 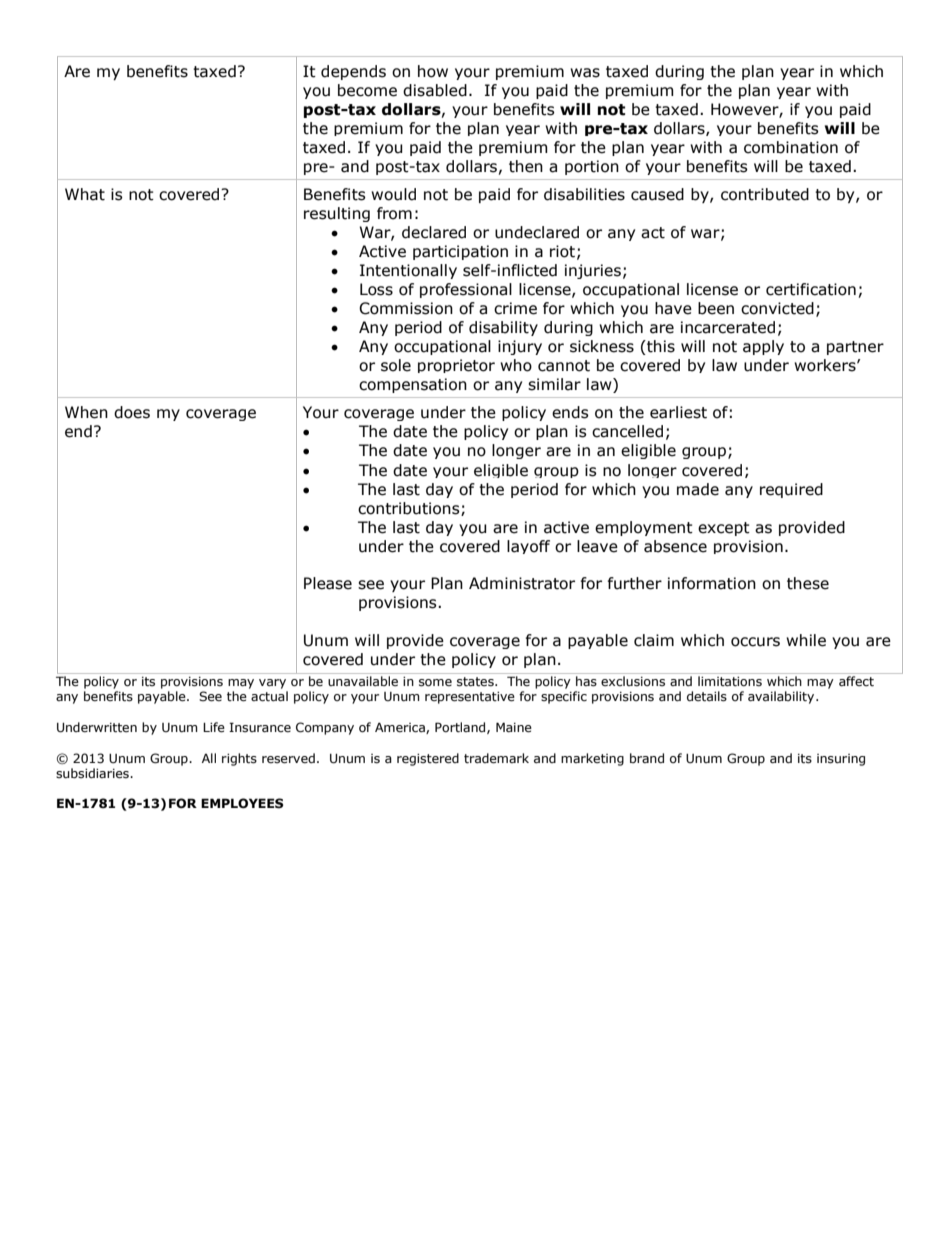 What do you see at coordinates (132, 412) in the page?
I see `does` at bounding box center [132, 412].
